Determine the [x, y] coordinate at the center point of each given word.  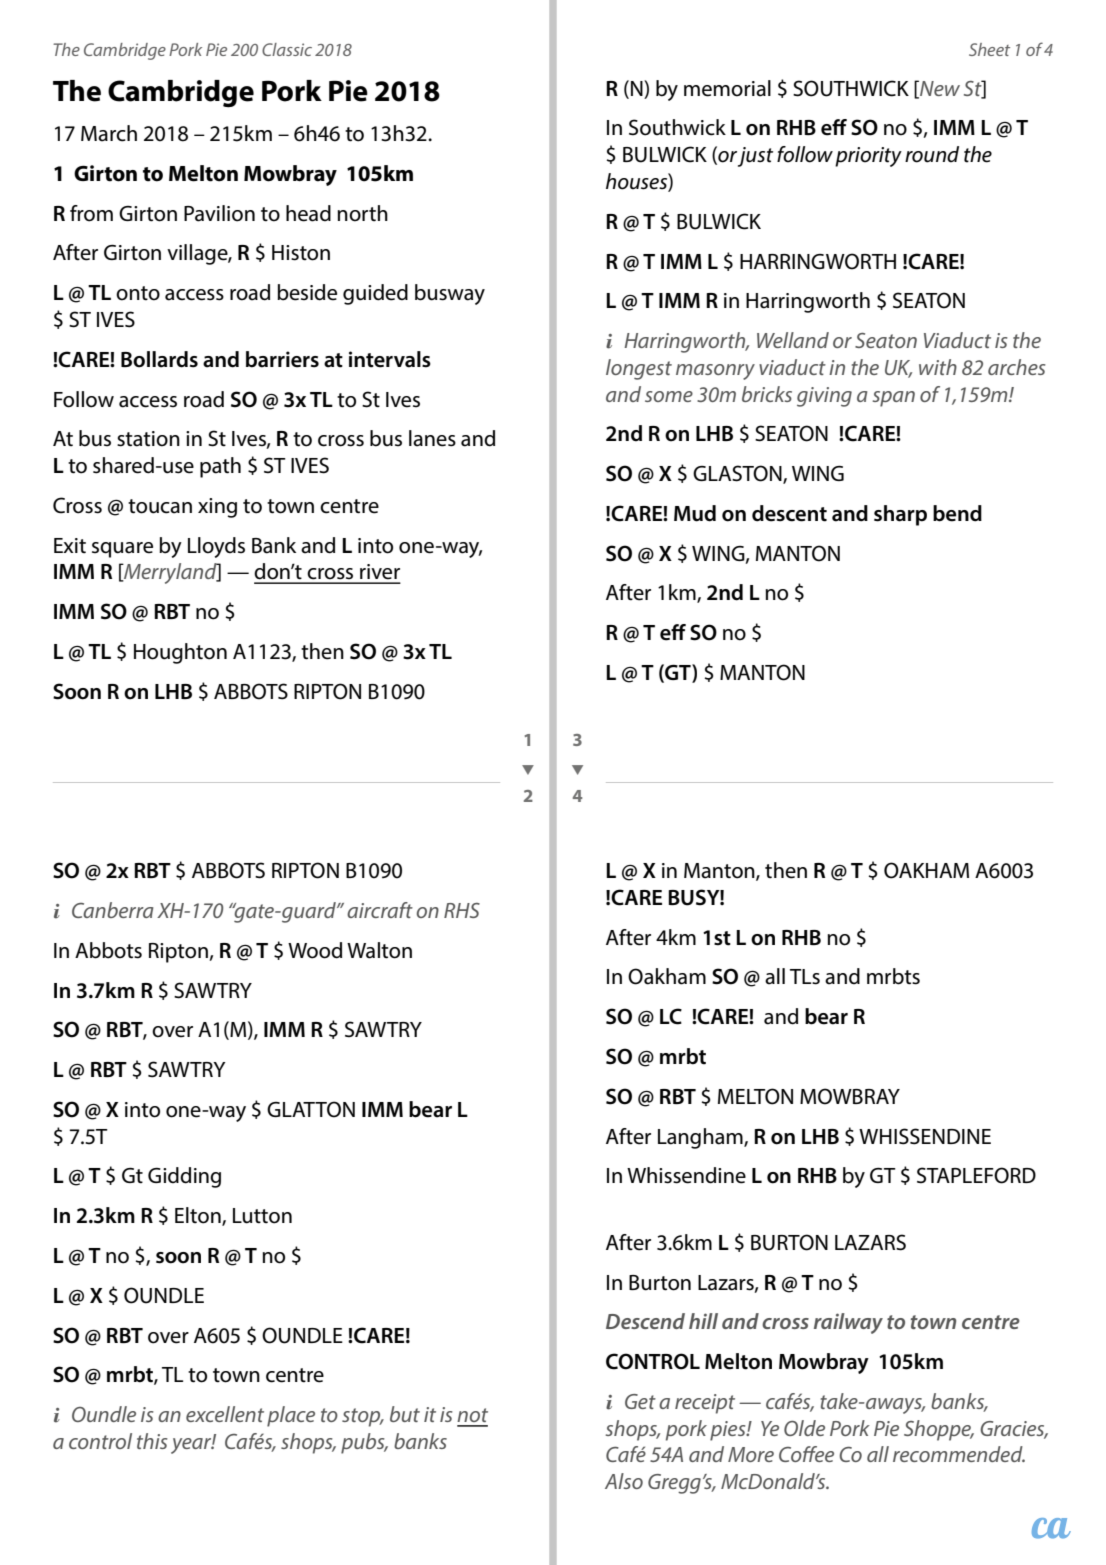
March [109, 133]
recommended [959, 1454]
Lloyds [216, 547]
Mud [695, 513]
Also [624, 1481]
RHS [462, 910]
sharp [900, 515]
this [152, 1441]
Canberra [112, 910]
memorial [727, 88]
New [939, 89]
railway [848, 1323]
